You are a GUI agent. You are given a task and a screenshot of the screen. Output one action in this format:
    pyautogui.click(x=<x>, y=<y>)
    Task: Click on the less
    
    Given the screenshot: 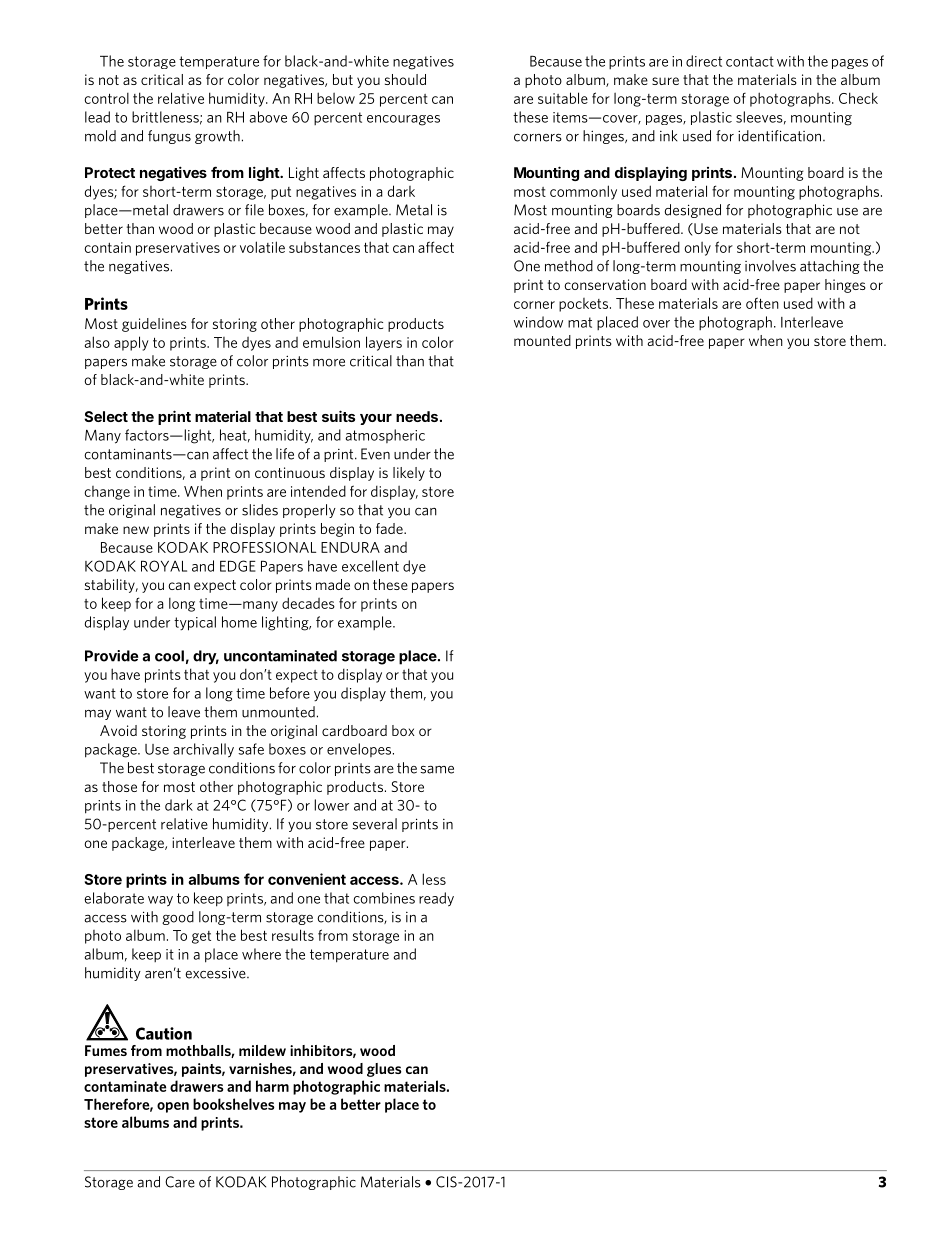 What is the action you would take?
    pyautogui.click(x=434, y=879)
